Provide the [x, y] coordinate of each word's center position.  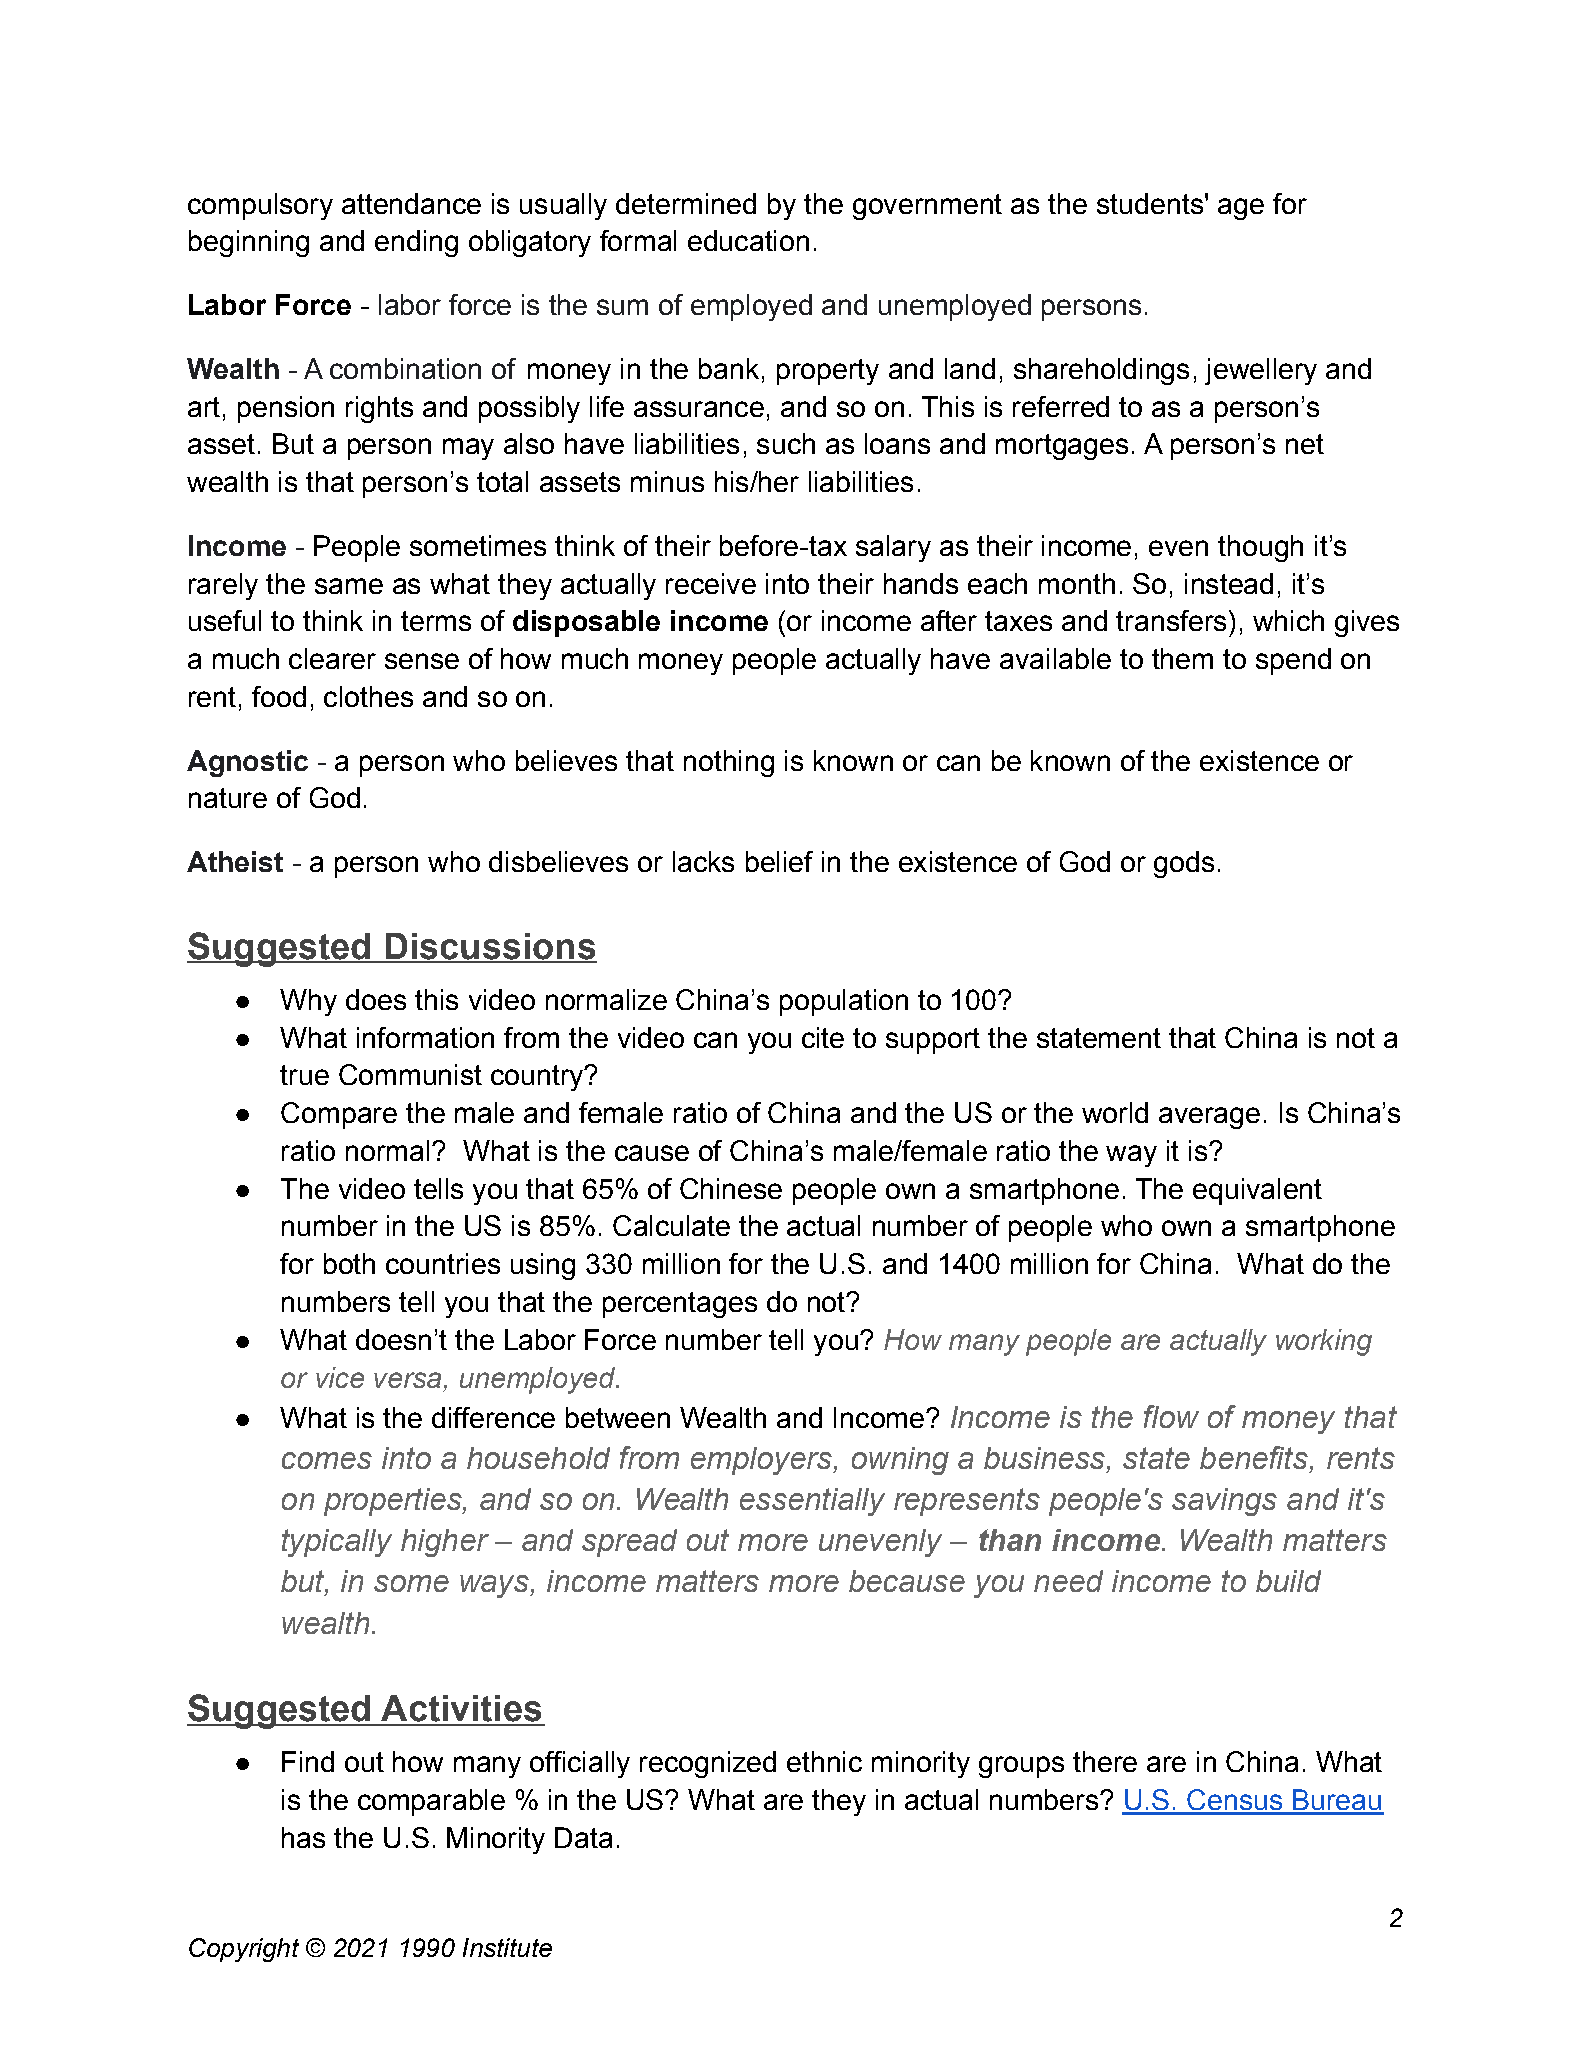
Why [308, 1002]
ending [416, 243]
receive [711, 583]
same [349, 586]
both [349, 1263]
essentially [812, 1502]
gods [1184, 864]
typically [337, 1543]
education [748, 240]
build [1288, 1581]
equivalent [1257, 1191]
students [1150, 203]
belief [779, 861]
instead [1229, 583]
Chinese [731, 1188]
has [303, 1837]
